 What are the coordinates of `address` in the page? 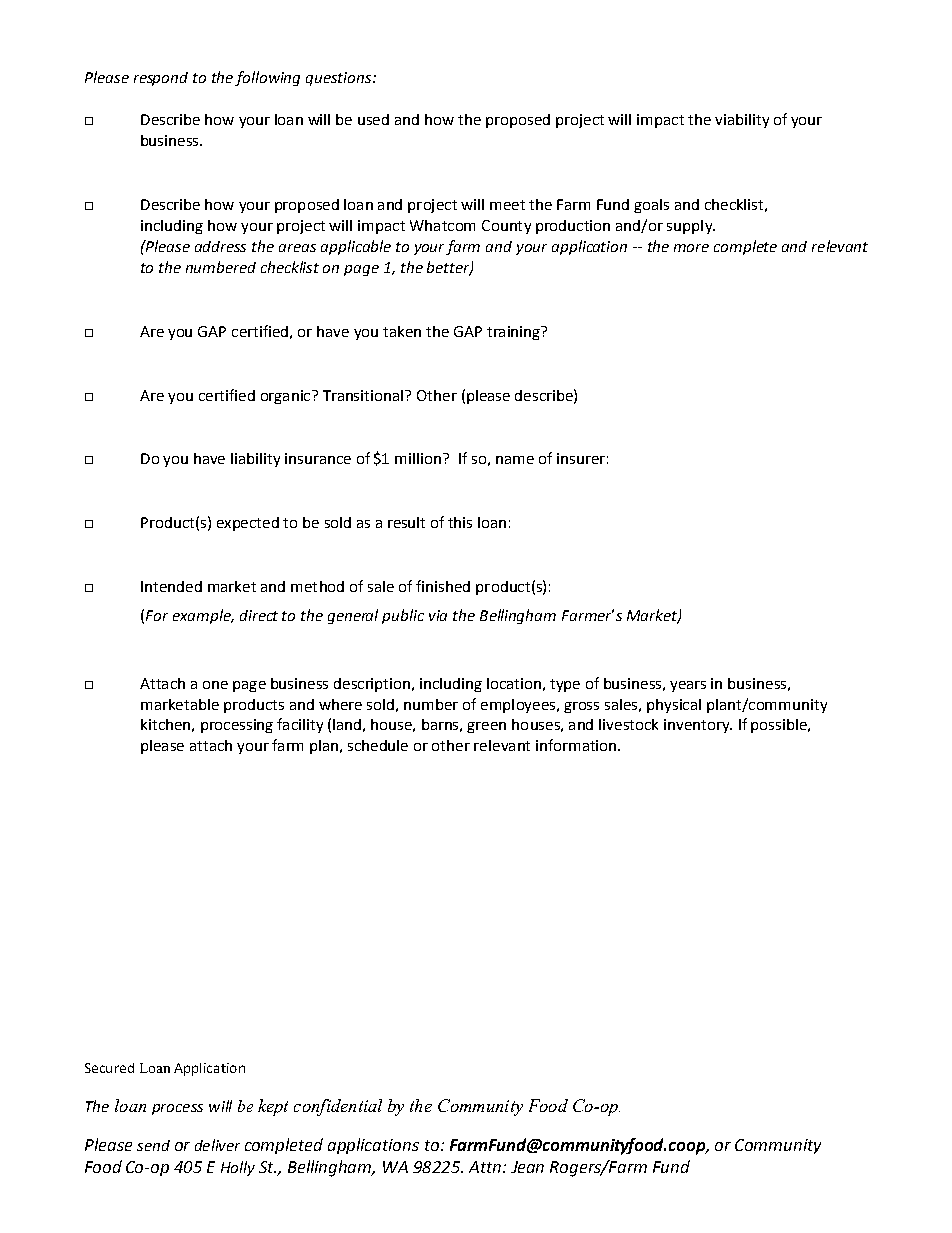 It's located at (220, 246).
